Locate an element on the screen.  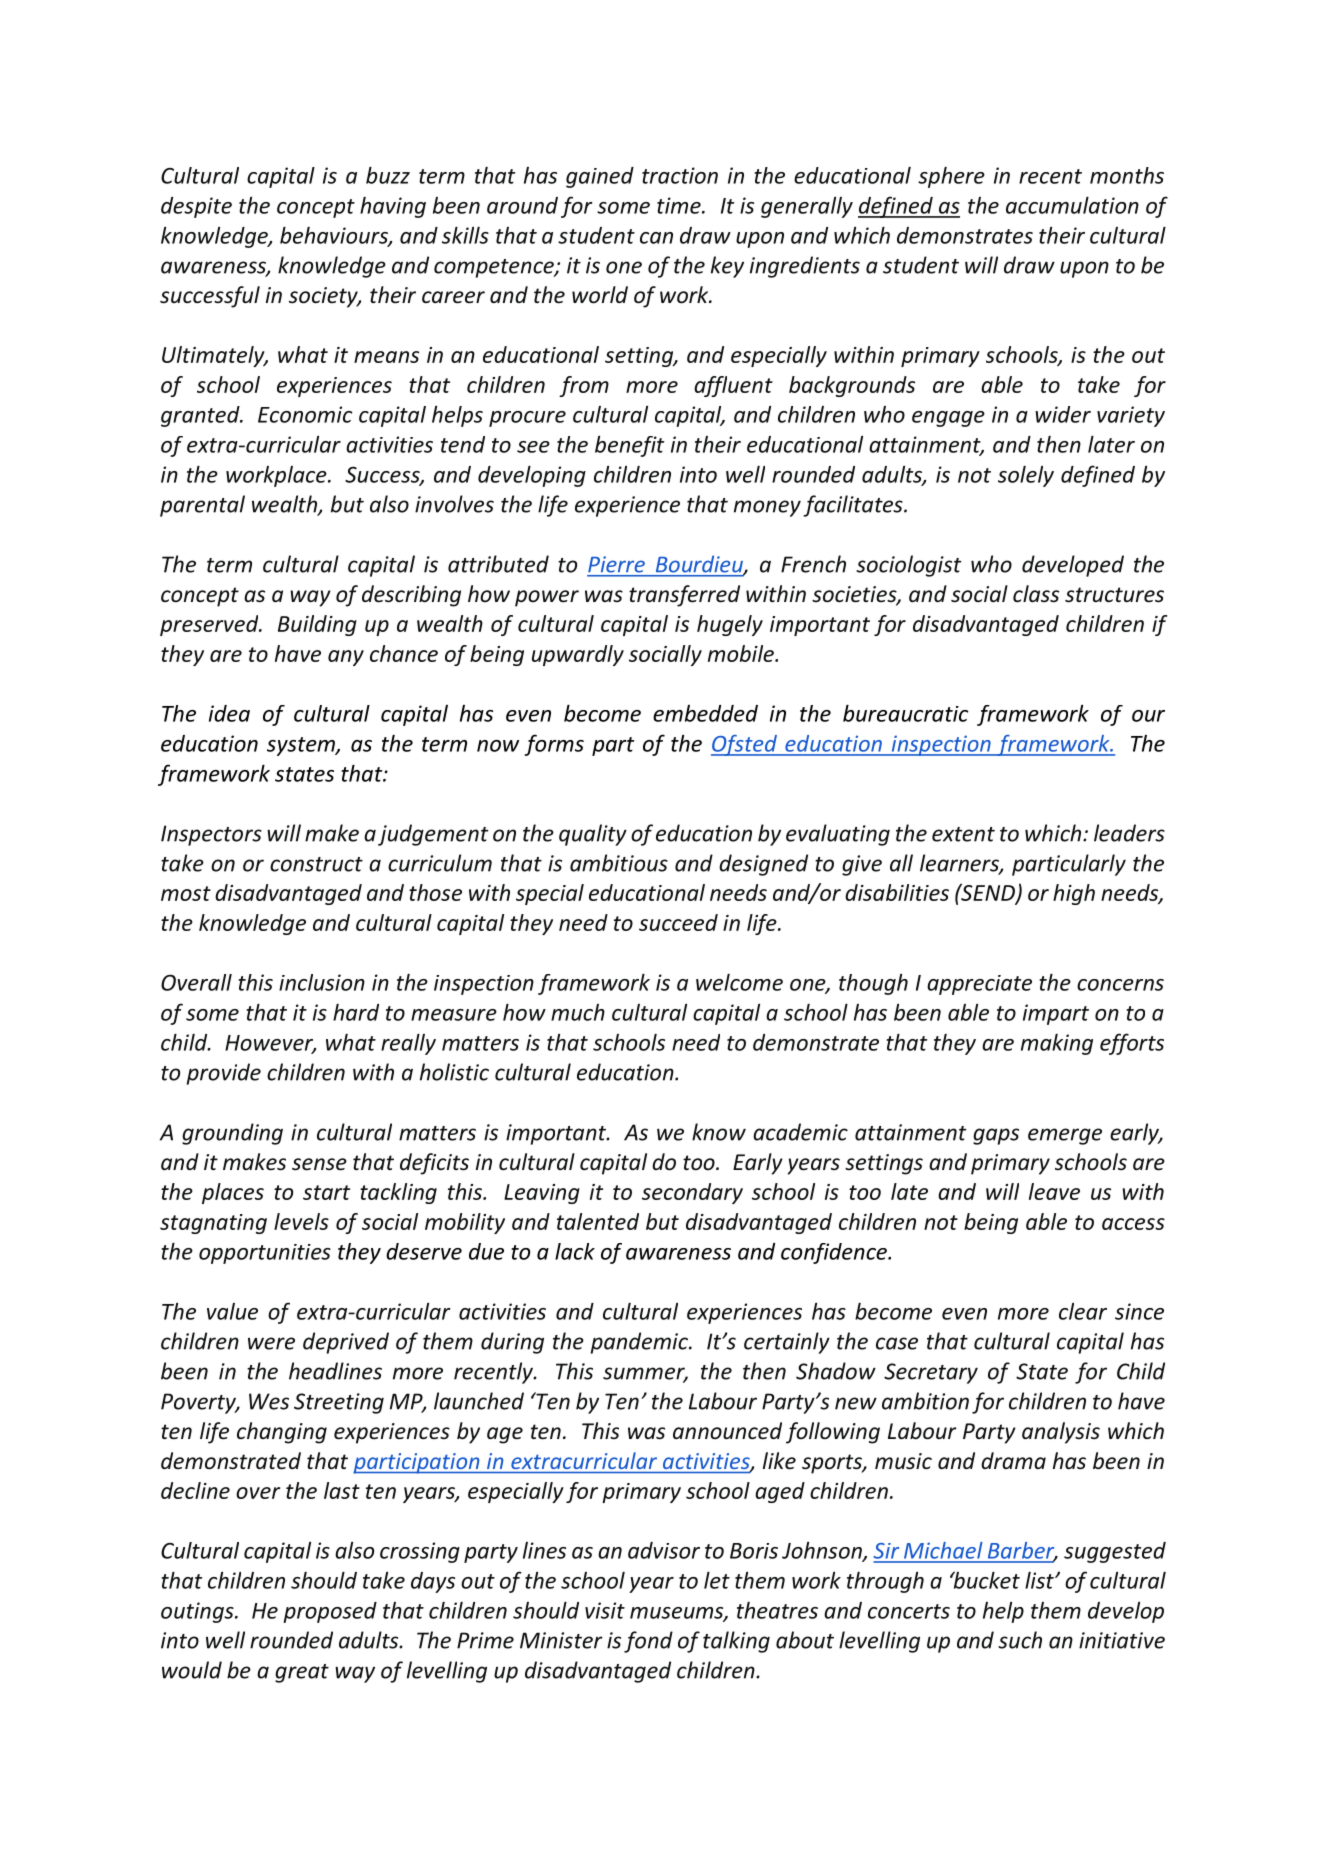
can is located at coordinates (656, 238).
